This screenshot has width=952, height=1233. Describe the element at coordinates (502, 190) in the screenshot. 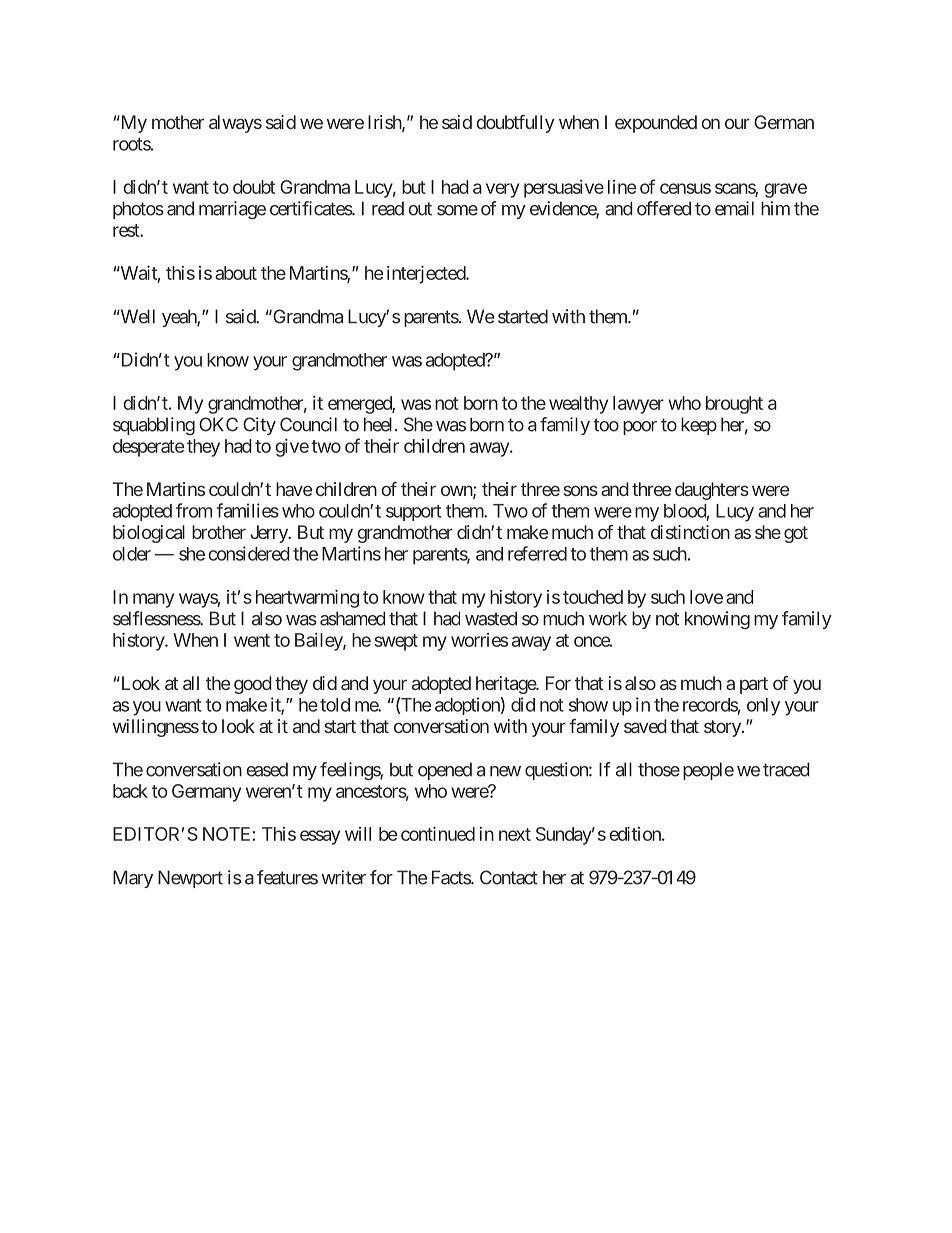

I see `very` at that location.
